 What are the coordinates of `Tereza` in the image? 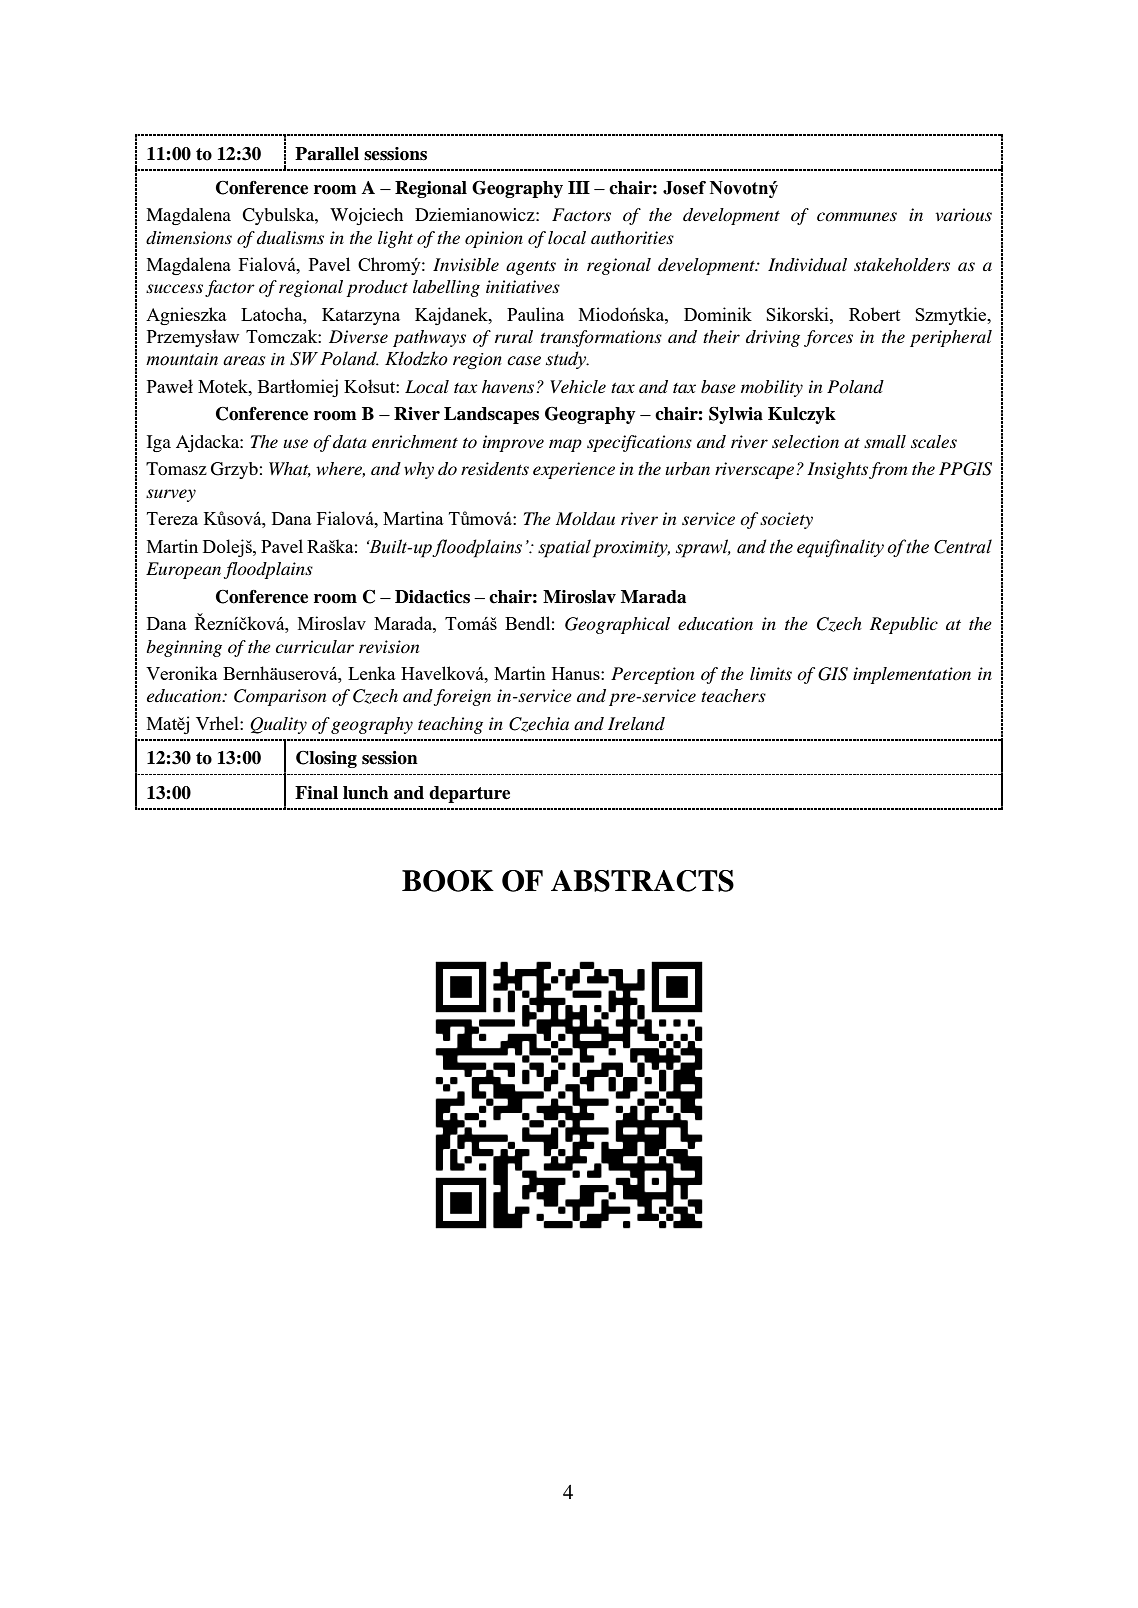 It's located at (172, 518).
